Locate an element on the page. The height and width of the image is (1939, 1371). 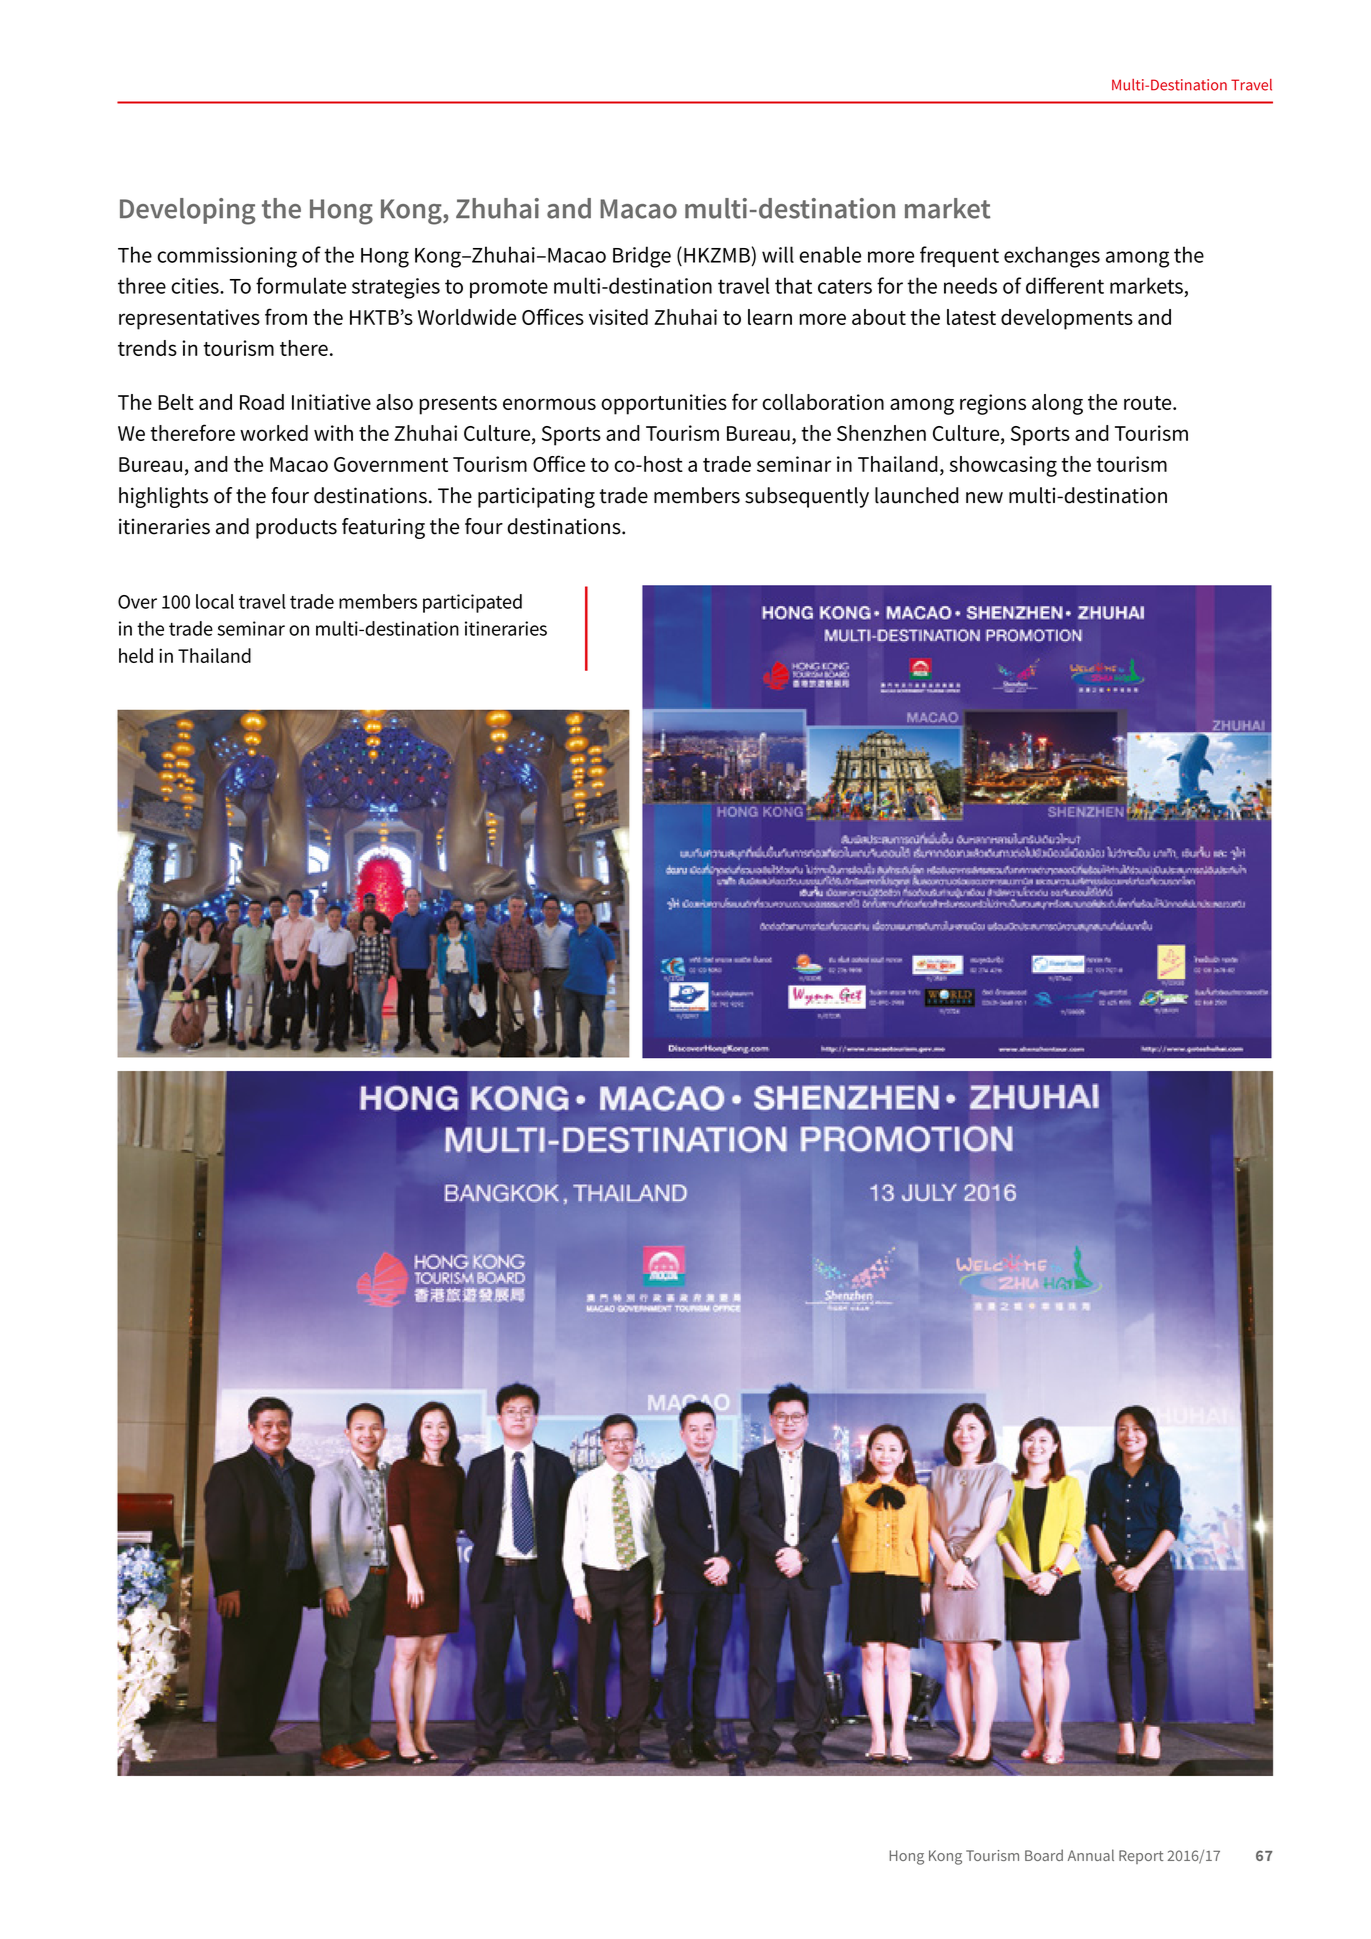
Annual is located at coordinates (1091, 1855).
